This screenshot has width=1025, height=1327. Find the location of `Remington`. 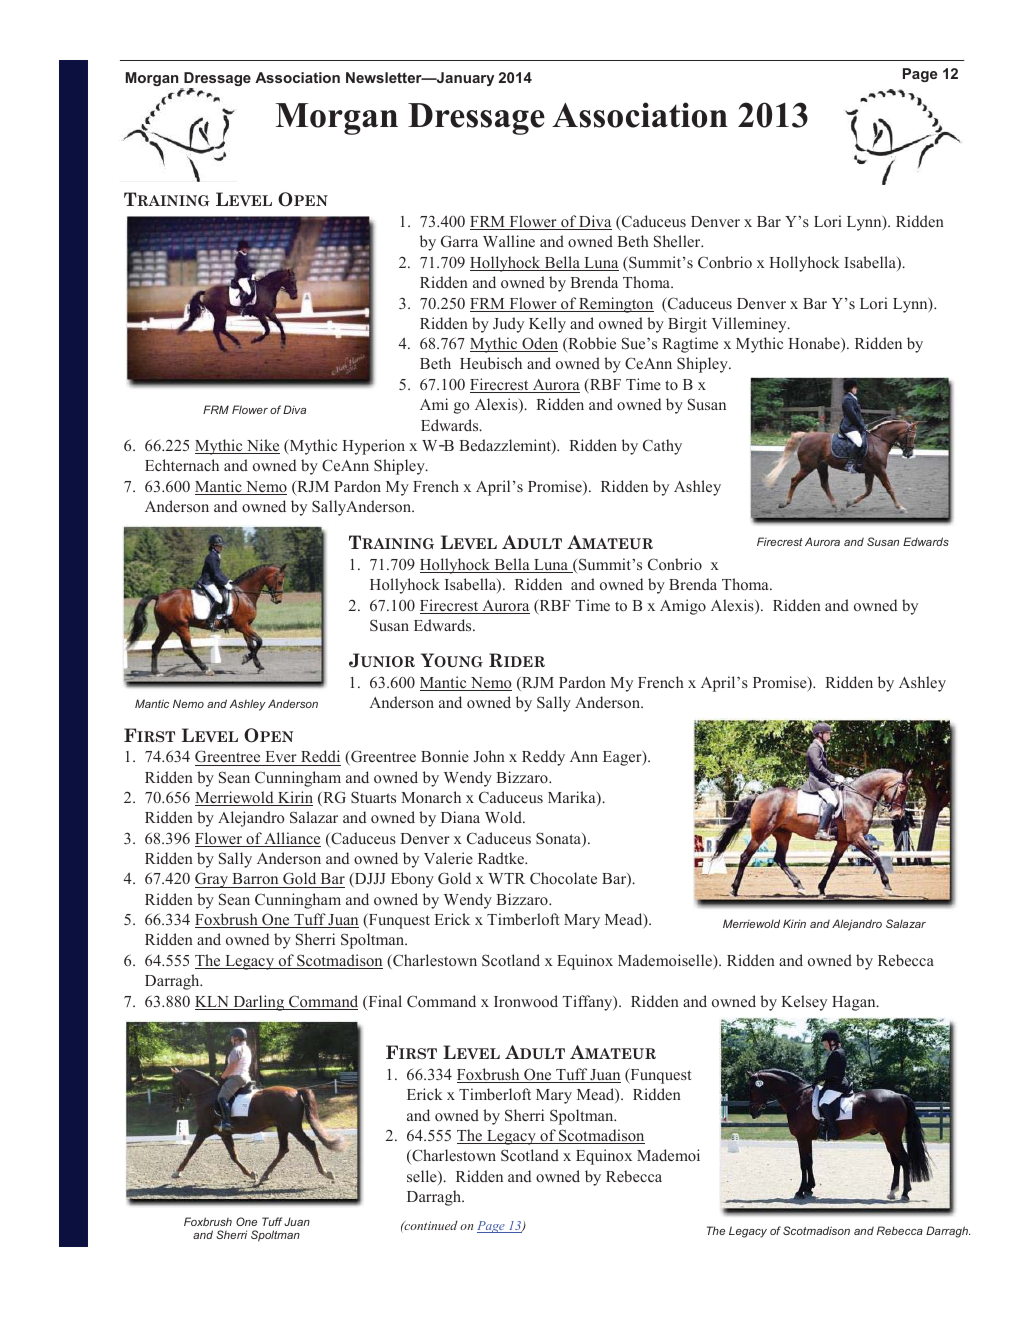

Remington is located at coordinates (615, 305).
